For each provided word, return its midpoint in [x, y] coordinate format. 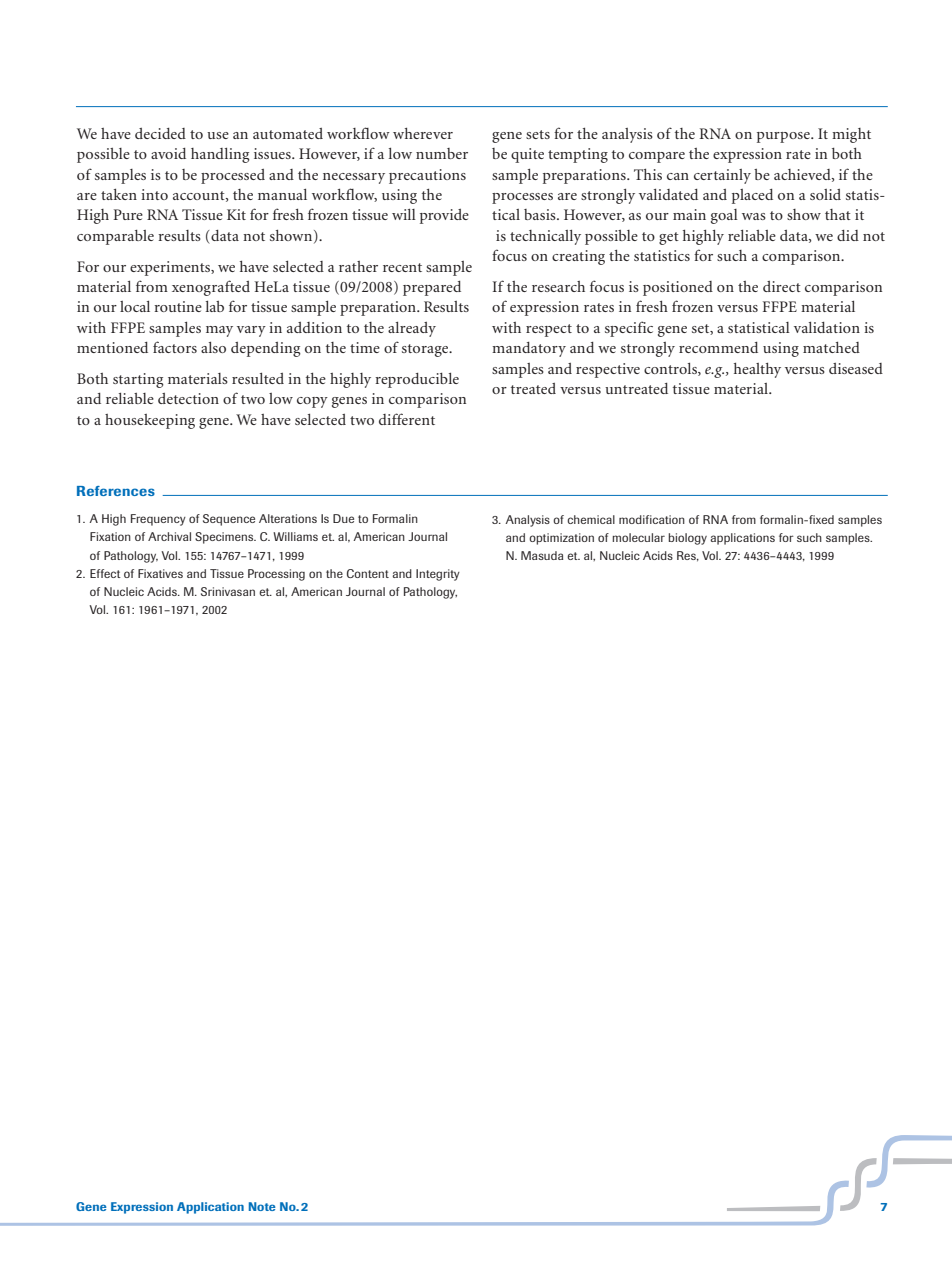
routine [178, 306]
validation [827, 327]
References [116, 491]
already [412, 329]
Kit [236, 214]
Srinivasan [228, 591]
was [754, 216]
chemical [591, 519]
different [407, 419]
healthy [757, 370]
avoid [168, 153]
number [442, 153]
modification [652, 519]
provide [444, 216]
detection [188, 398]
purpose [784, 137]
